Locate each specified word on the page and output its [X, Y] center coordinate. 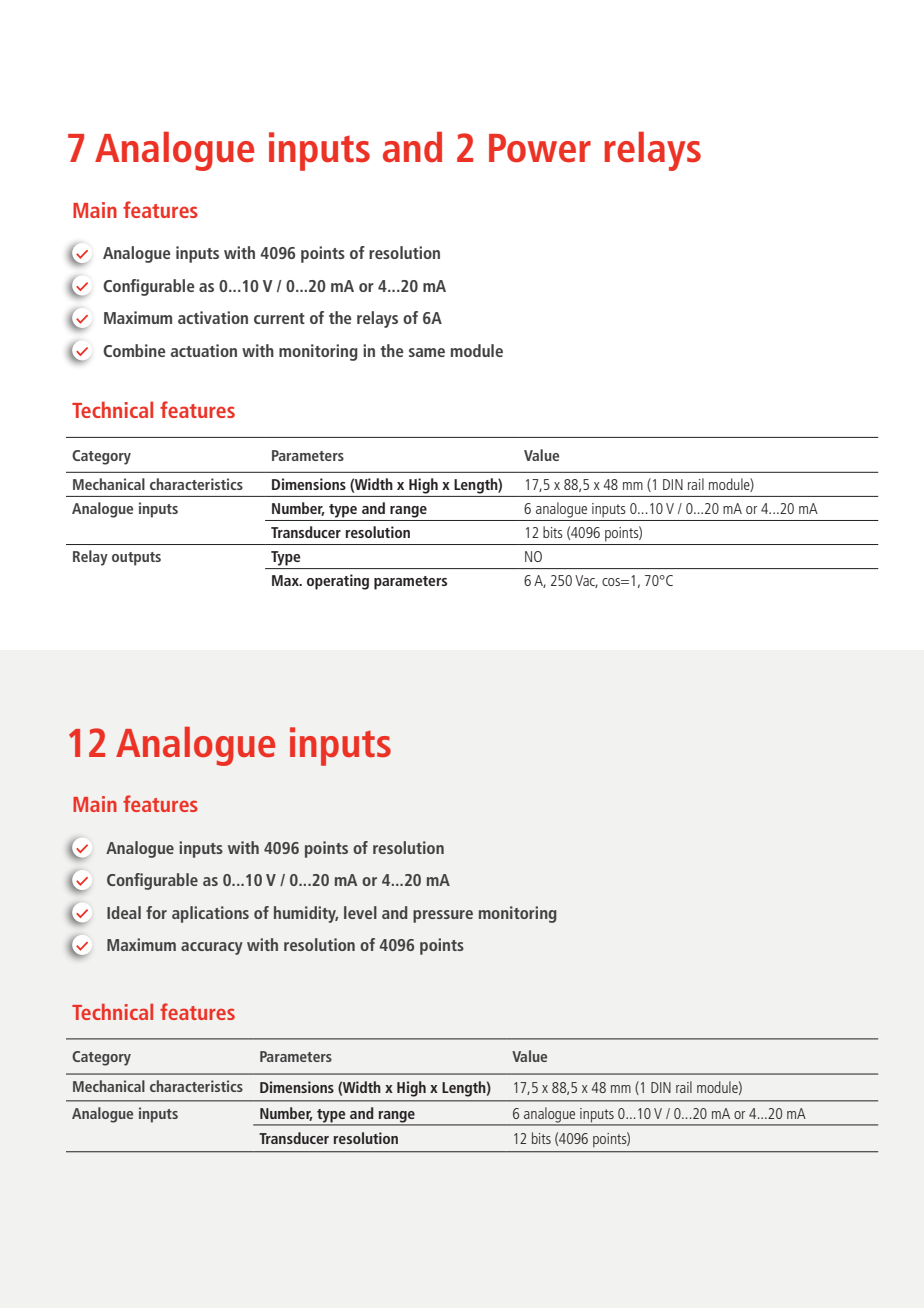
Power [540, 148]
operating [338, 582]
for [156, 912]
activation [213, 317]
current [279, 318]
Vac [586, 581]
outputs [136, 559]
